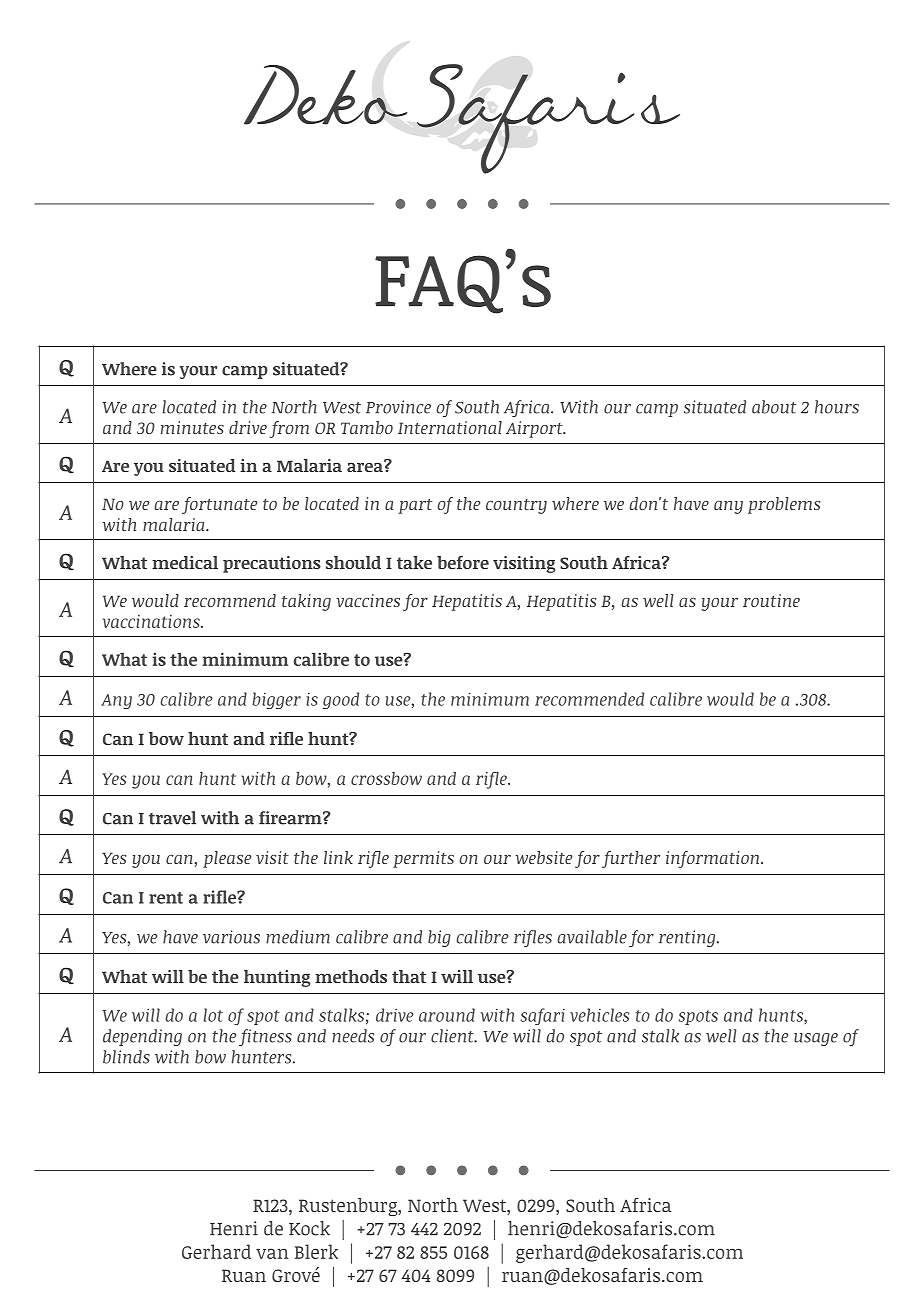  Describe the element at coordinates (816, 1039) in the document. I see `usage` at that location.
